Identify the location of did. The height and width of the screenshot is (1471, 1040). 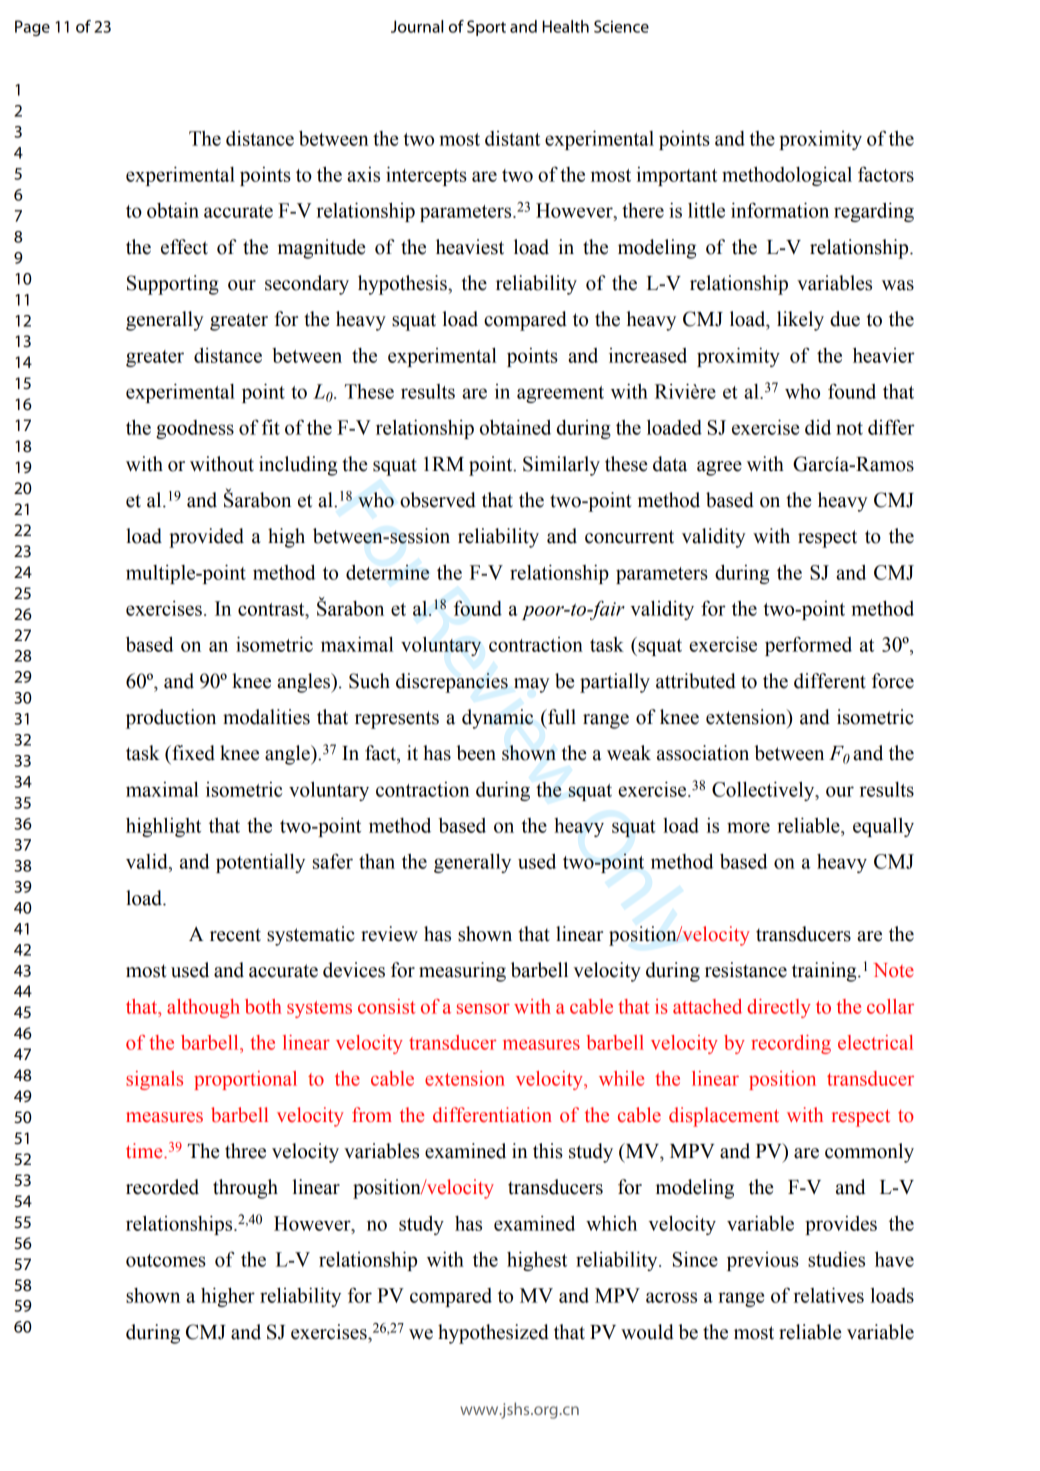
(818, 427).
